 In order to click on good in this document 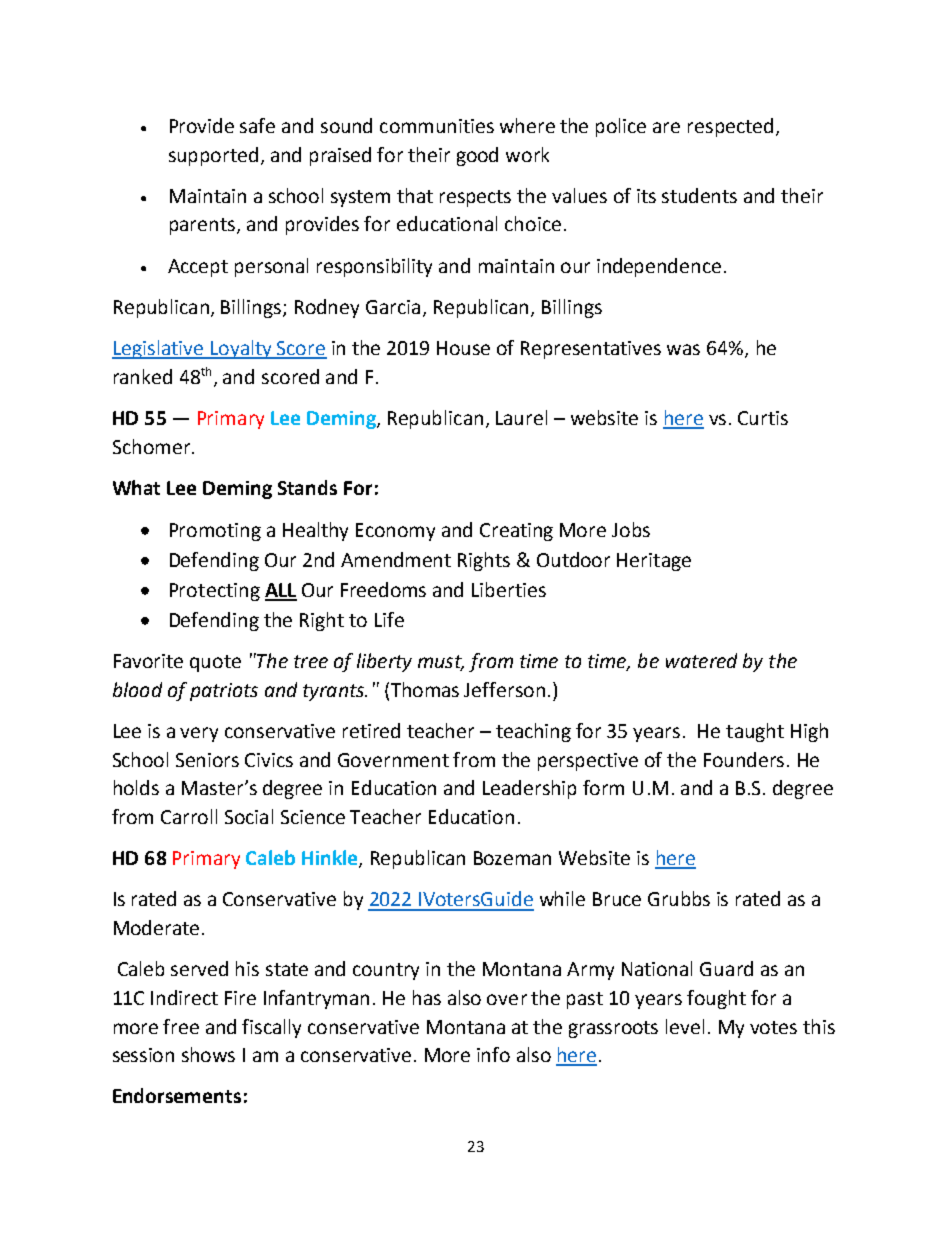, I will do `click(477, 156)`.
